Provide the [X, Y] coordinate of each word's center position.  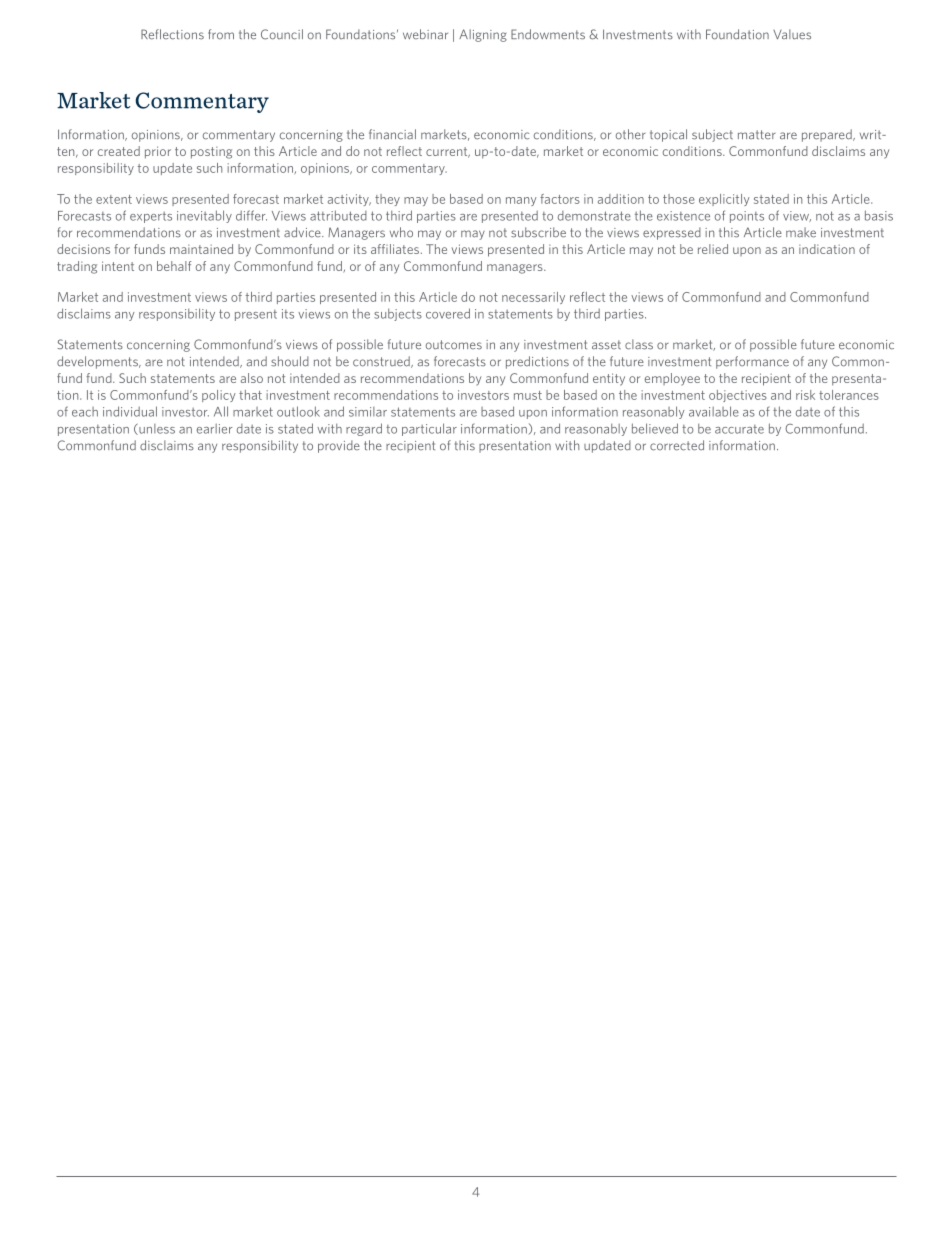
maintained [201, 249]
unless [156, 429]
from [221, 34]
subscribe [538, 232]
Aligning [483, 35]
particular [429, 429]
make [801, 232]
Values [792, 34]
